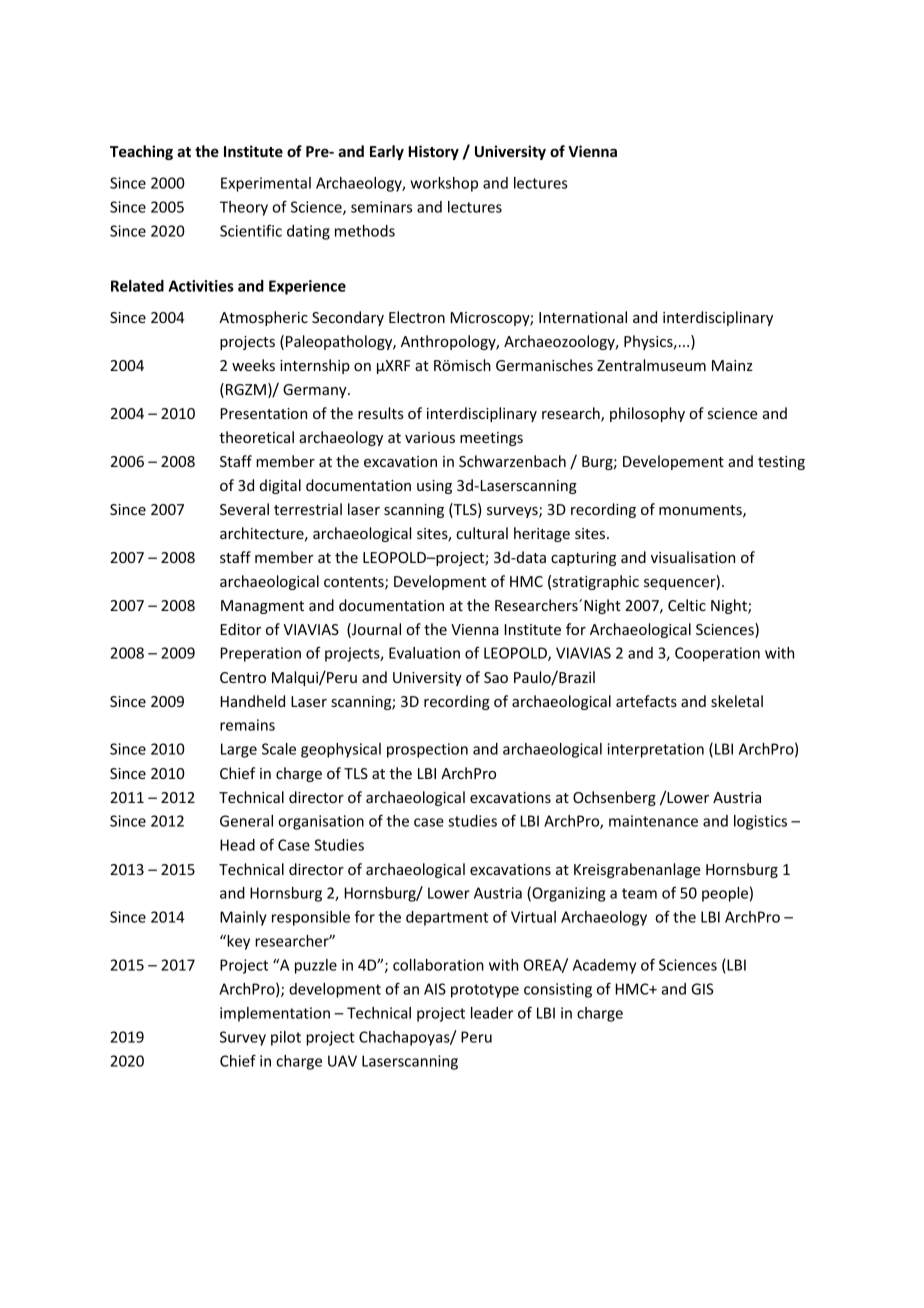 Image resolution: width=924 pixels, height=1308 pixels. I want to click on implementation, so click(275, 1014).
